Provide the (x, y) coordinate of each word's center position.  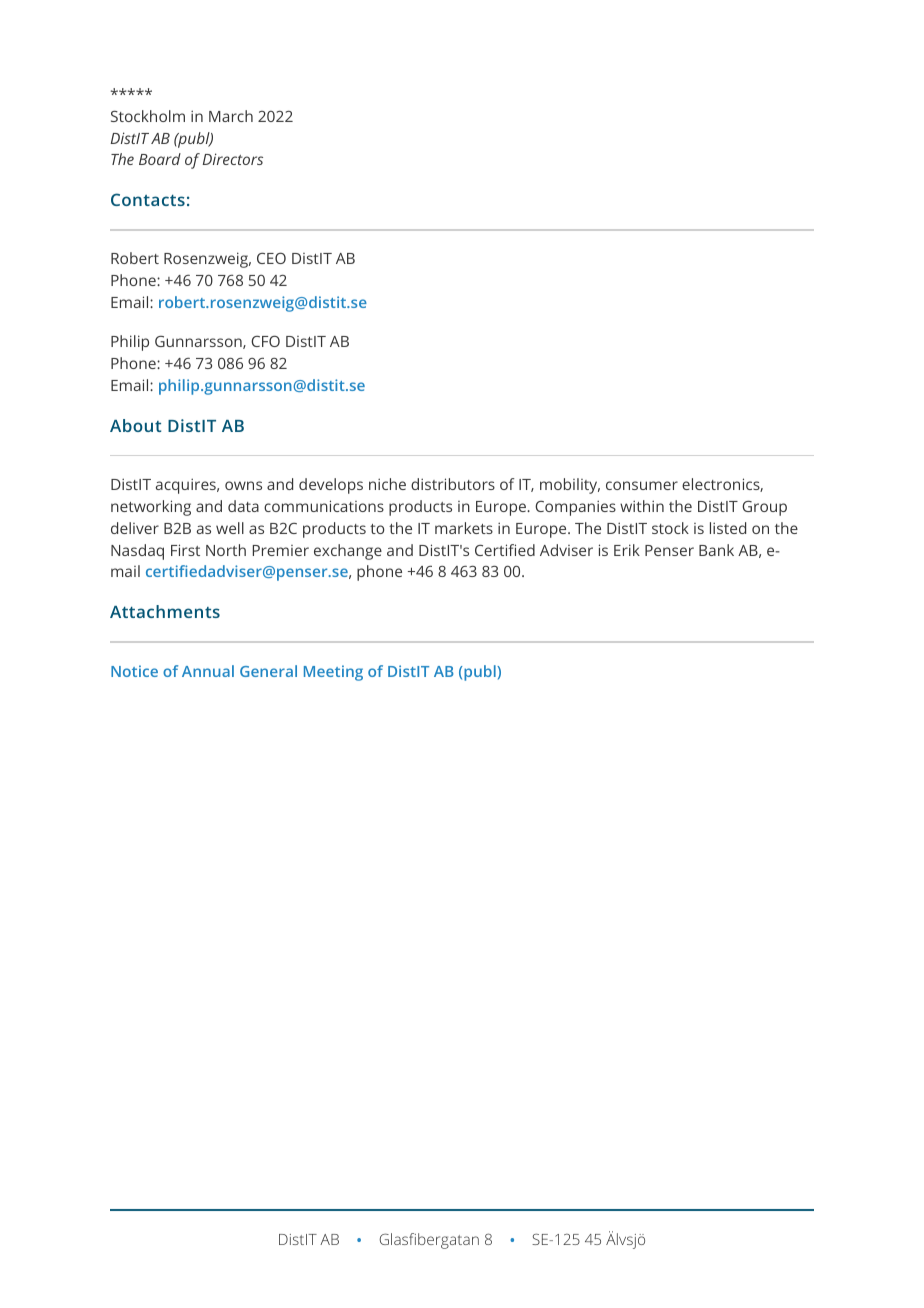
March (231, 116)
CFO (265, 341)
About (135, 425)
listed (728, 528)
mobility (570, 486)
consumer (642, 485)
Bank (716, 550)
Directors (232, 159)
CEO (271, 258)
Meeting (333, 673)
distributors (453, 484)
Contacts (148, 199)
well (230, 528)
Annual (208, 671)
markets (464, 528)
